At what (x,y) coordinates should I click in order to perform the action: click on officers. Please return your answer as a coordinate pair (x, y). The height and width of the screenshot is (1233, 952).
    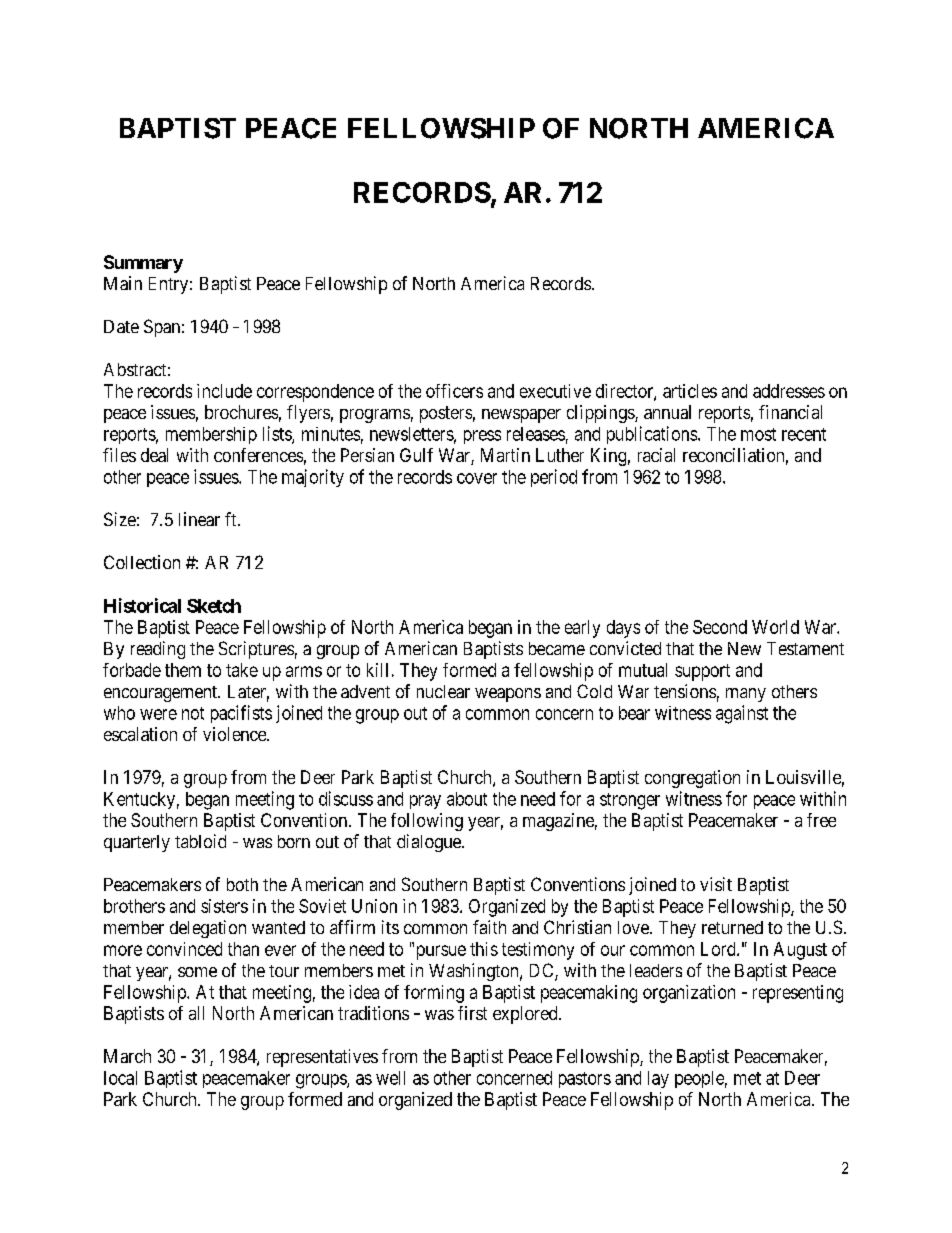
    Looking at the image, I should click on (454, 391).
